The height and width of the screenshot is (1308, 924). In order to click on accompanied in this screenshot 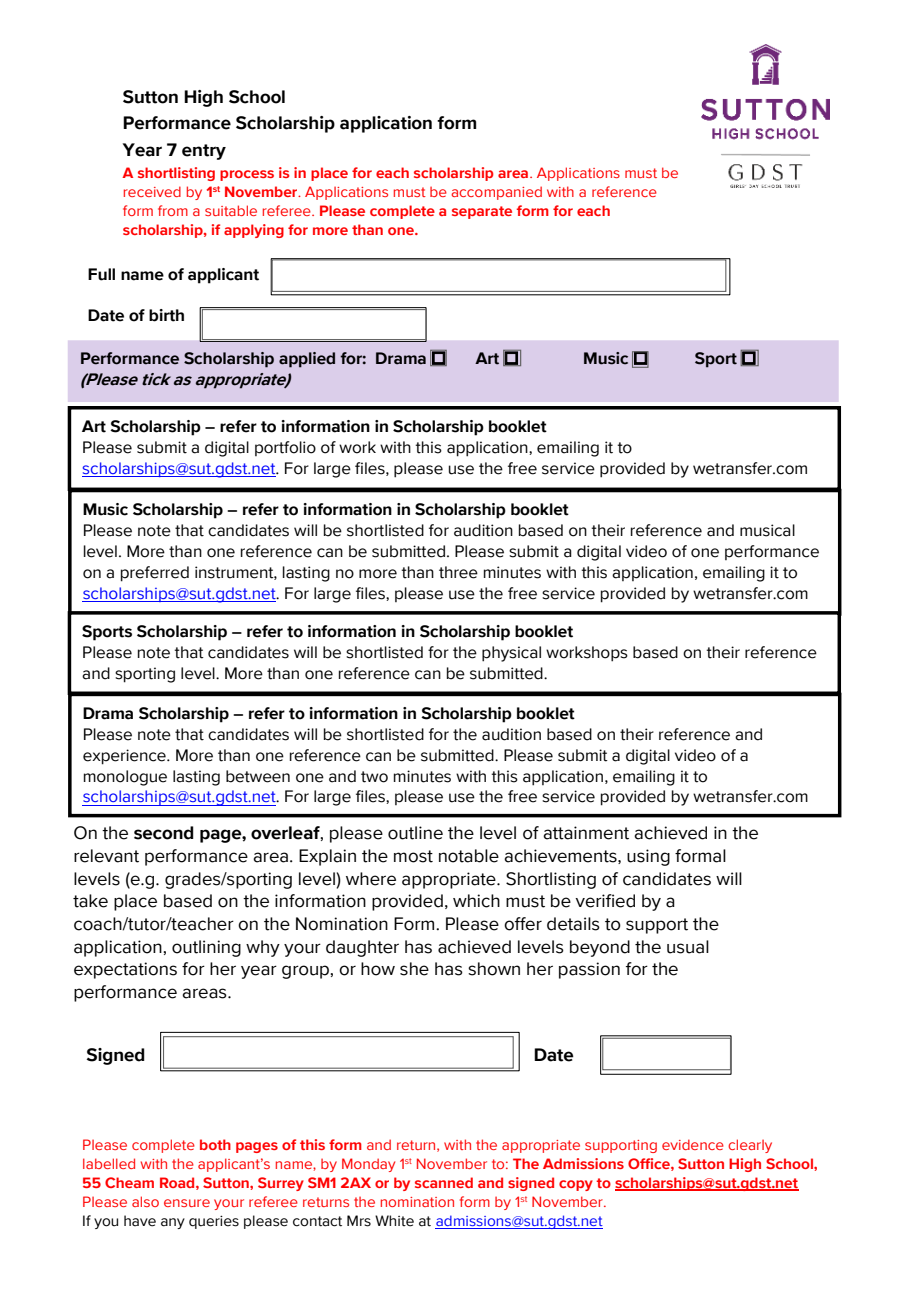, I will do `click(496, 193)`.
